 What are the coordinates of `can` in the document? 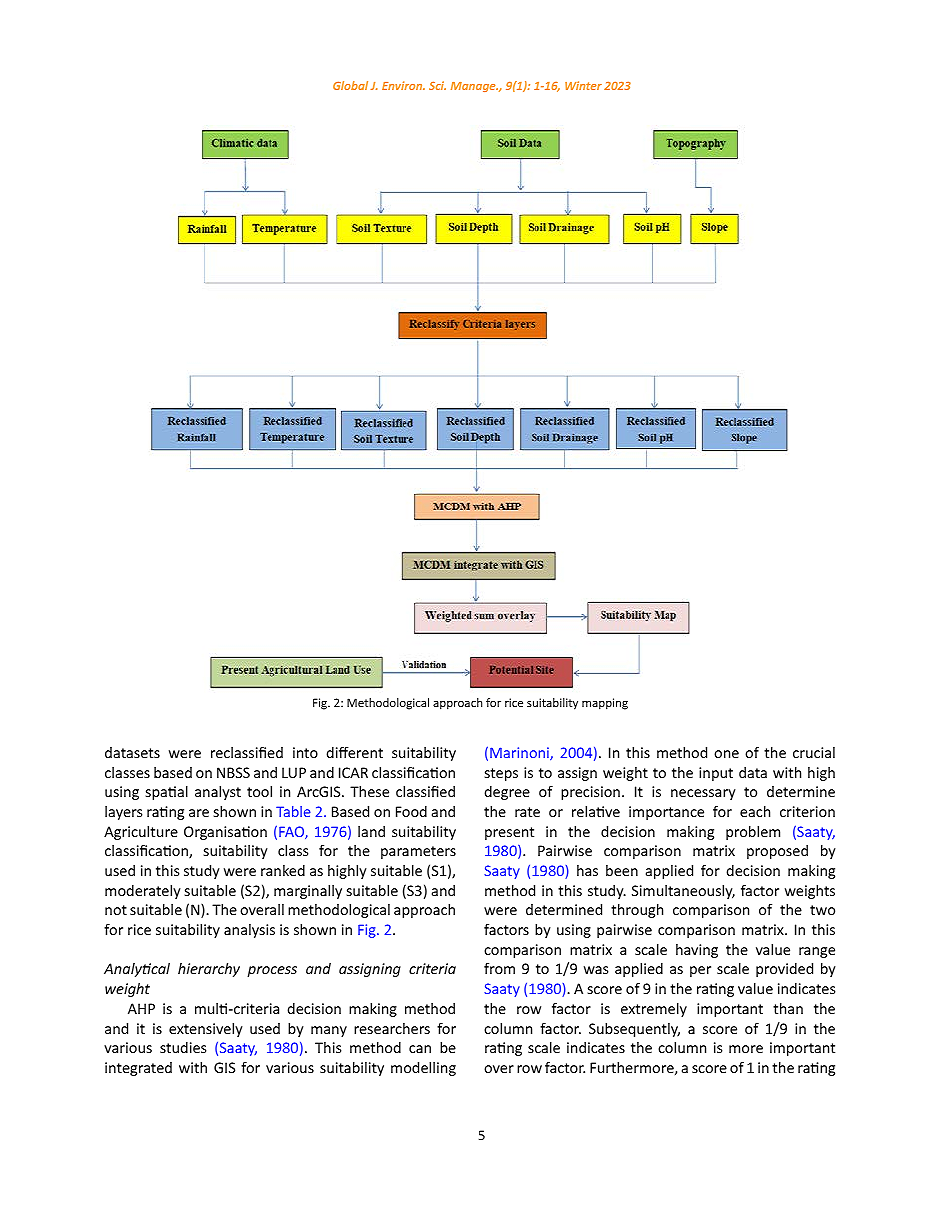 It's located at (420, 1049).
